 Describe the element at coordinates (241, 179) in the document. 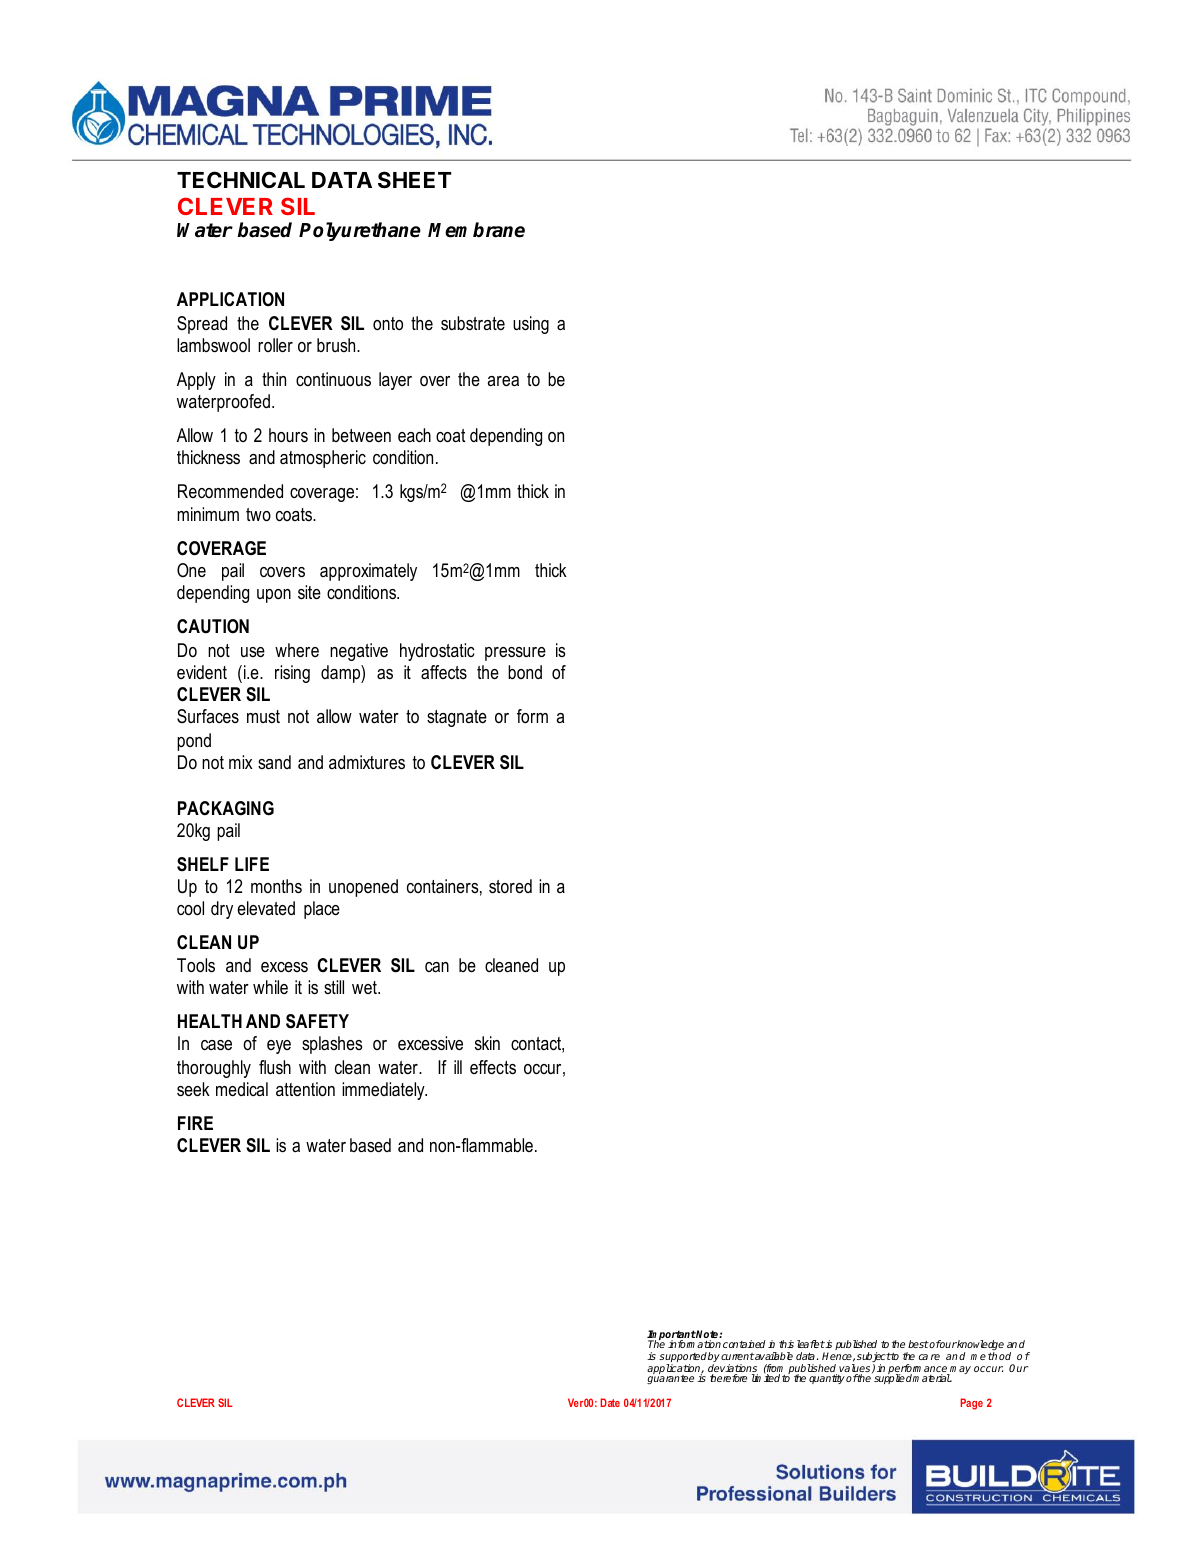

I see `TECHNICAL` at that location.
